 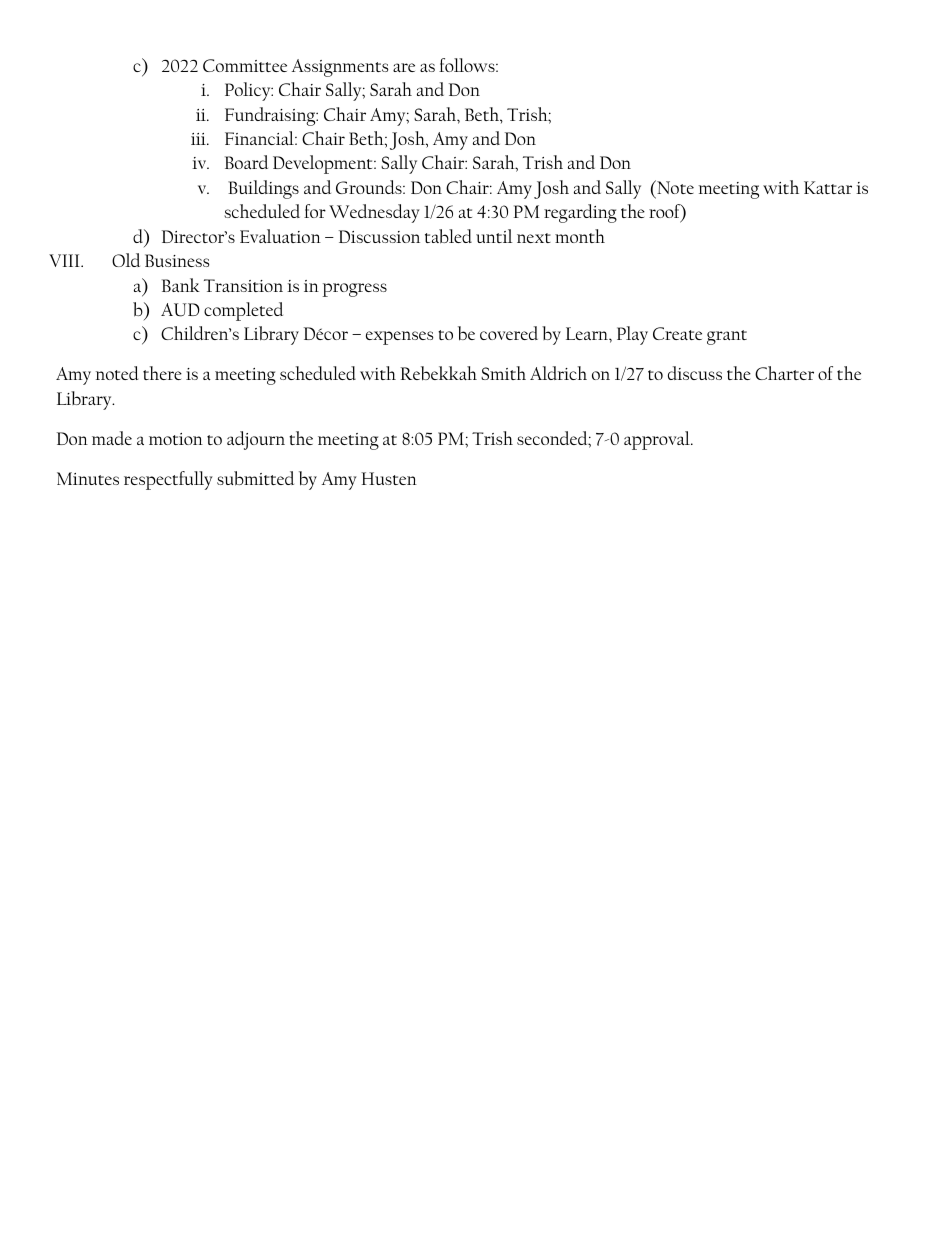 I want to click on regarding, so click(x=580, y=213).
